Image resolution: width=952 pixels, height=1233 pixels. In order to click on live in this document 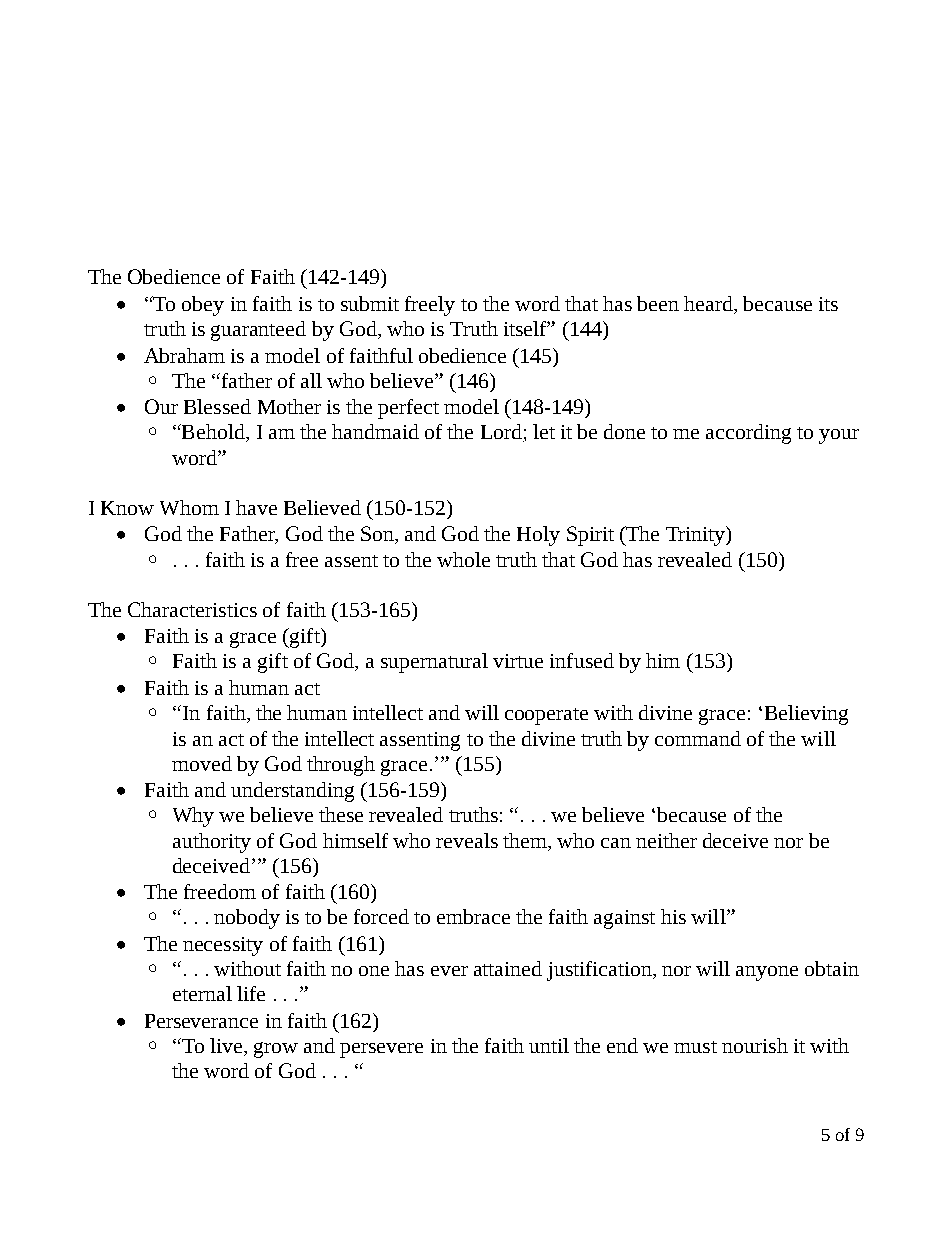, I will do `click(227, 1047)`.
